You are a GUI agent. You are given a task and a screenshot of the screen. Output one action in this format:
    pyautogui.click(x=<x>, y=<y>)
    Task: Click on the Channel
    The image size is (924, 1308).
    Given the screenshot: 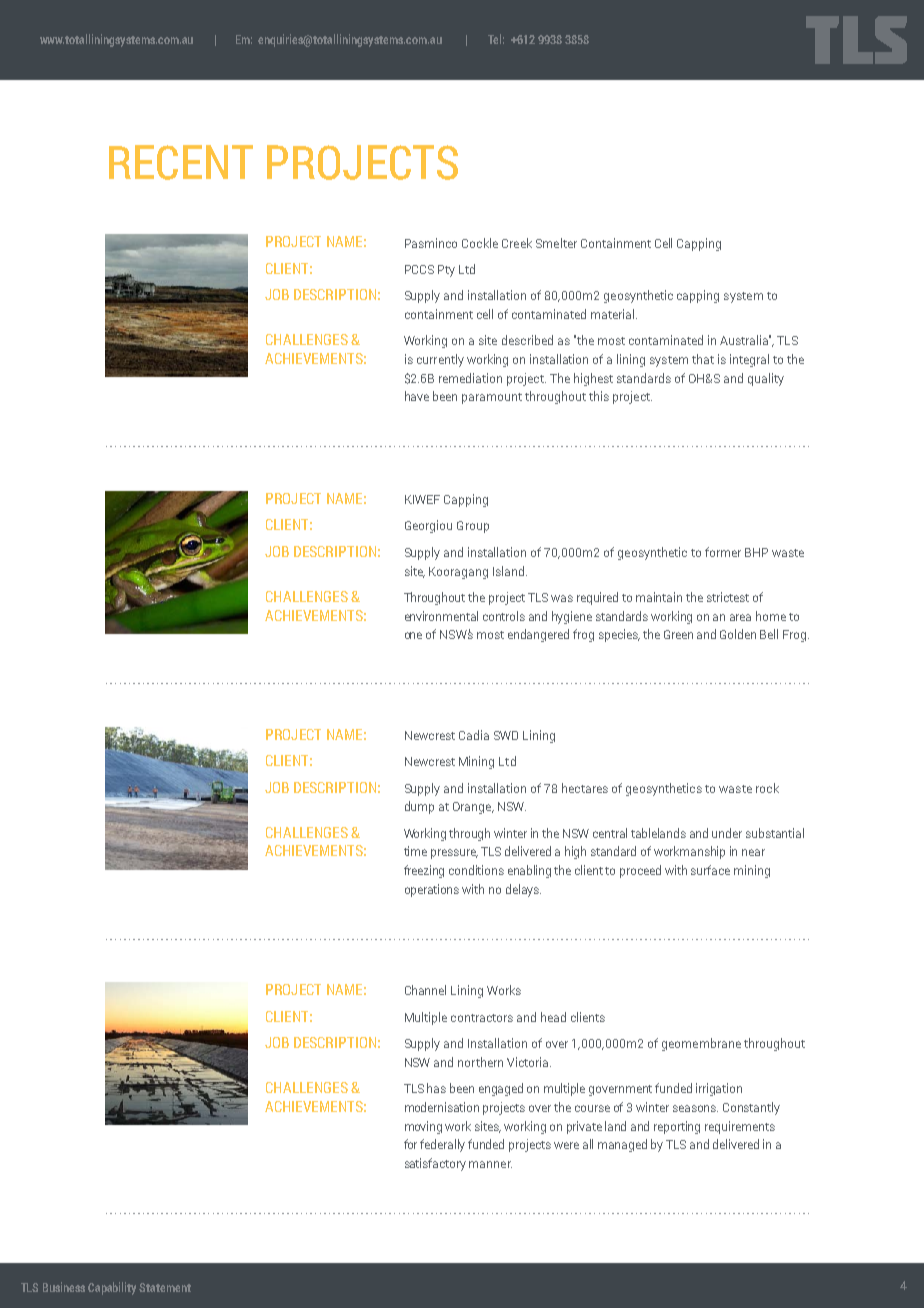 What is the action you would take?
    pyautogui.click(x=425, y=990)
